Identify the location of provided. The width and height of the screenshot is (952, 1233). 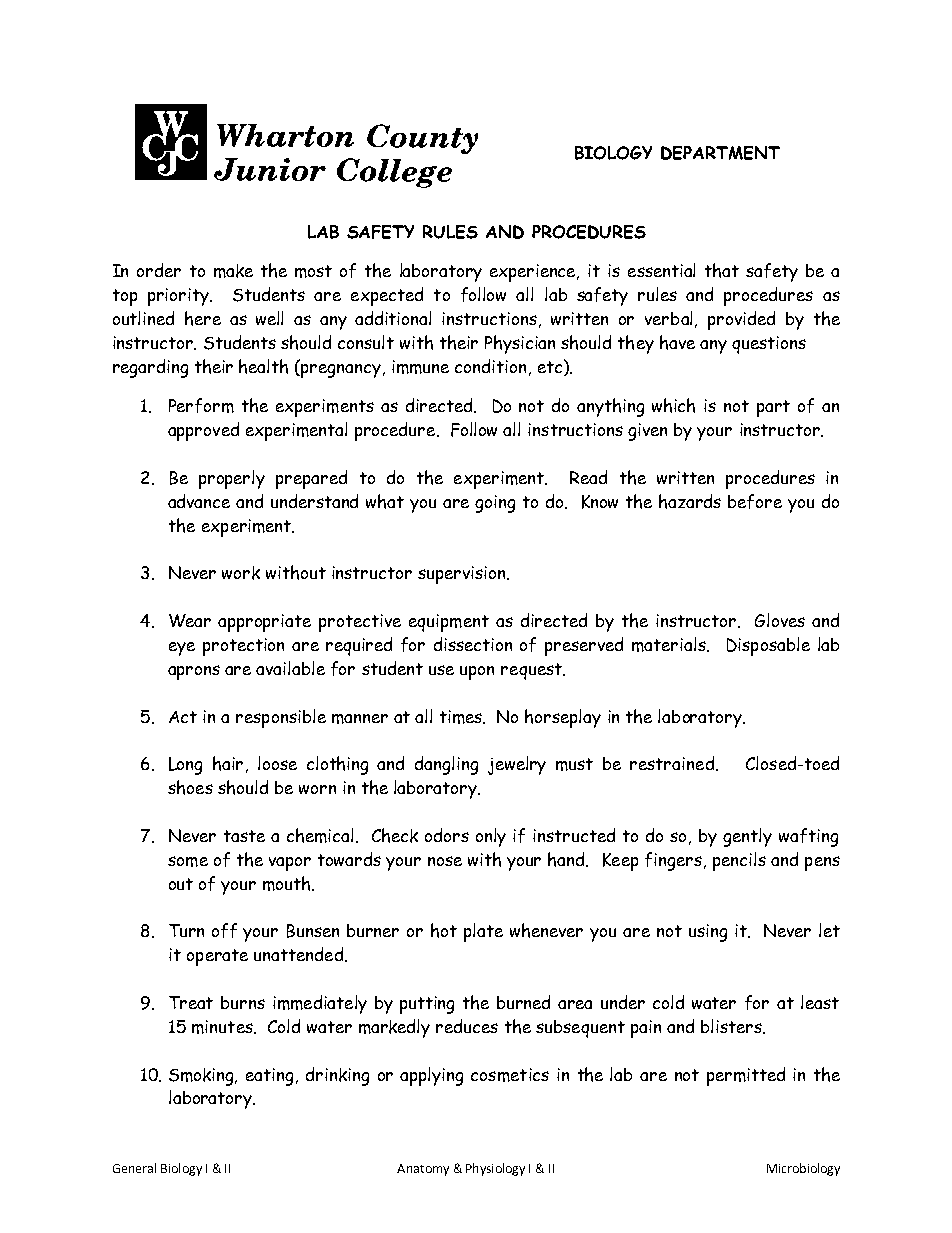
(741, 320).
